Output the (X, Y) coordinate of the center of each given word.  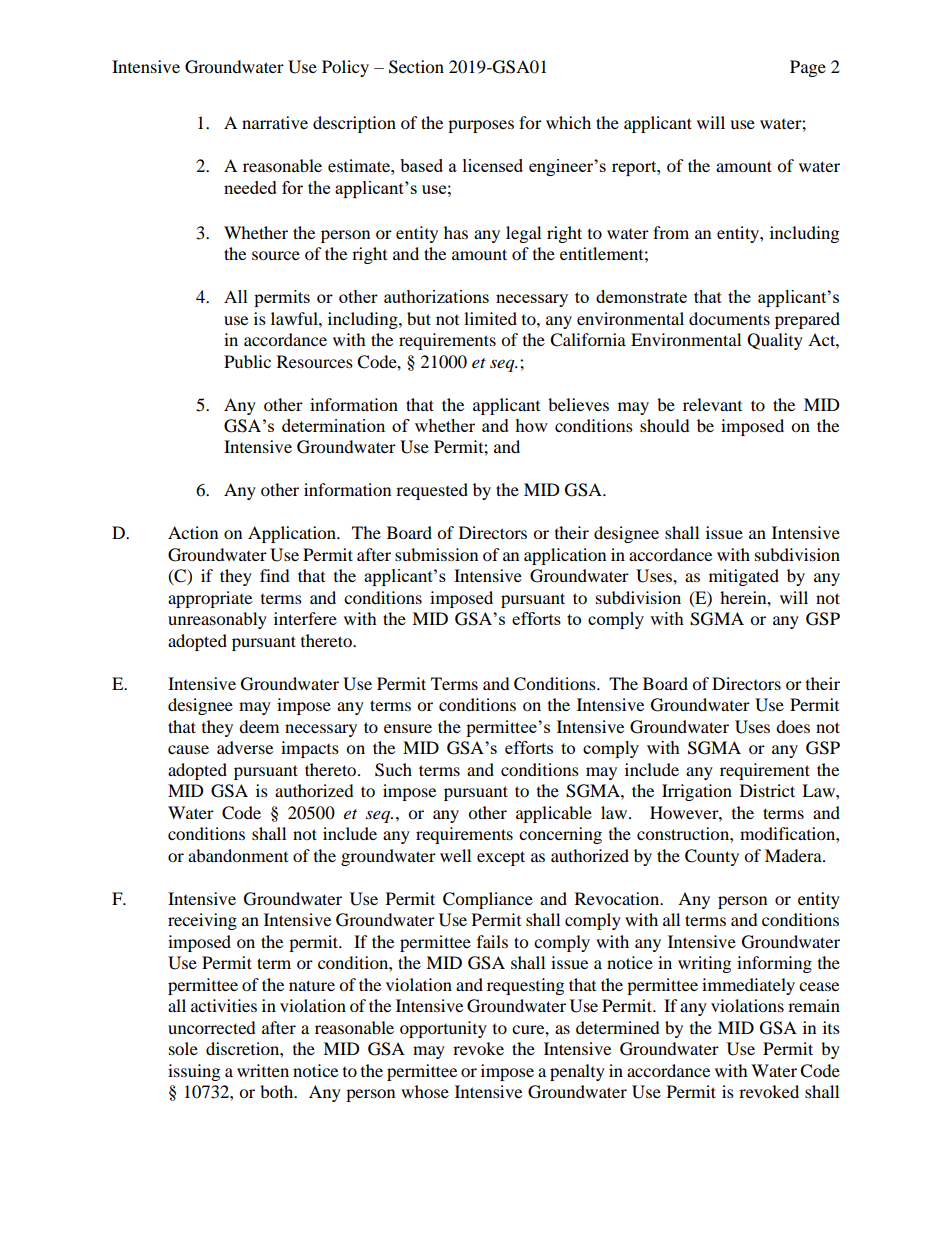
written (263, 1070)
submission (436, 554)
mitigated (744, 577)
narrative (275, 122)
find (275, 575)
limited (490, 318)
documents (729, 318)
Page (808, 68)
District (767, 790)
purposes (481, 126)
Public (247, 361)
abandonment (238, 855)
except (501, 858)
